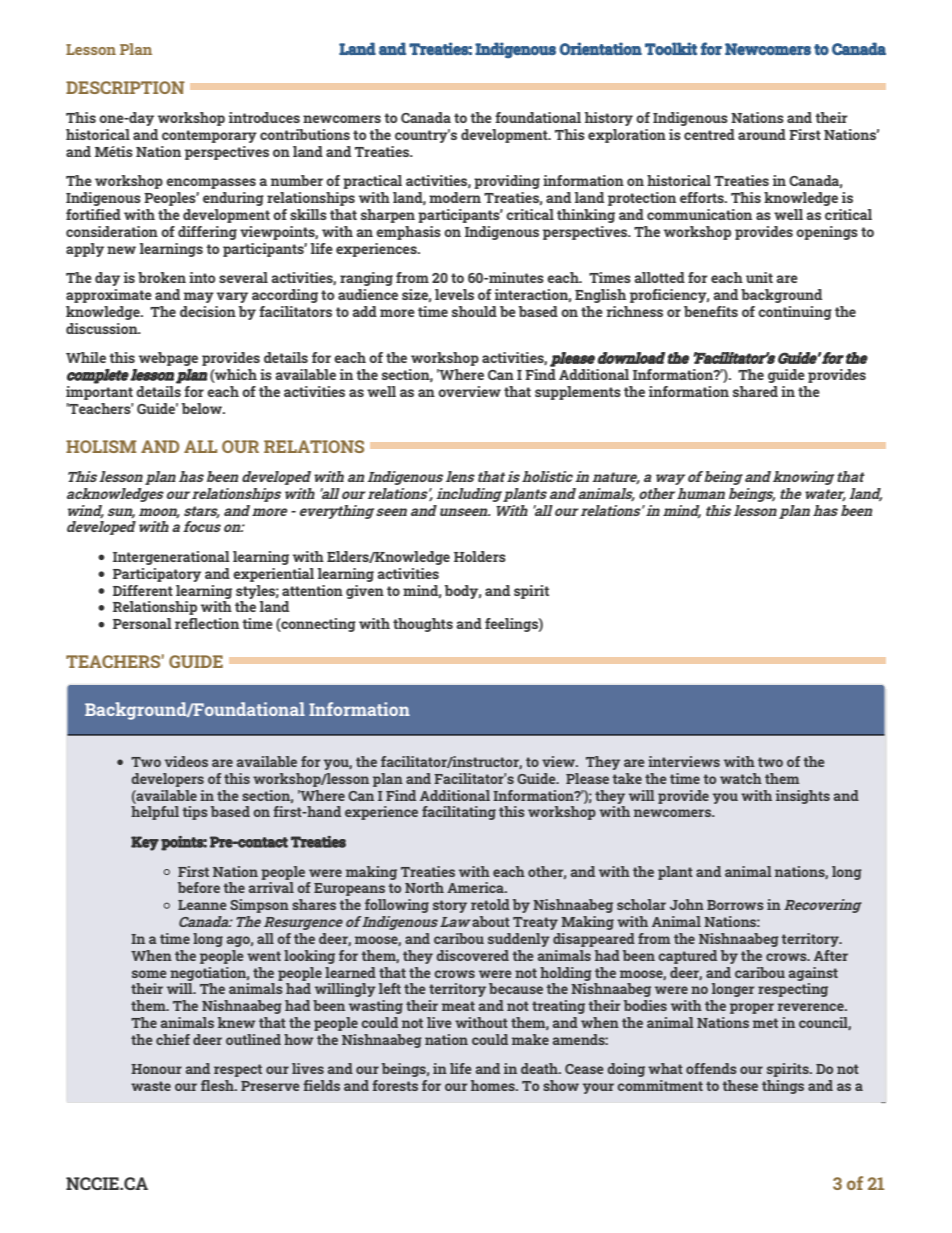 This screenshot has width=952, height=1233. I want to click on Honour, so click(156, 1069).
